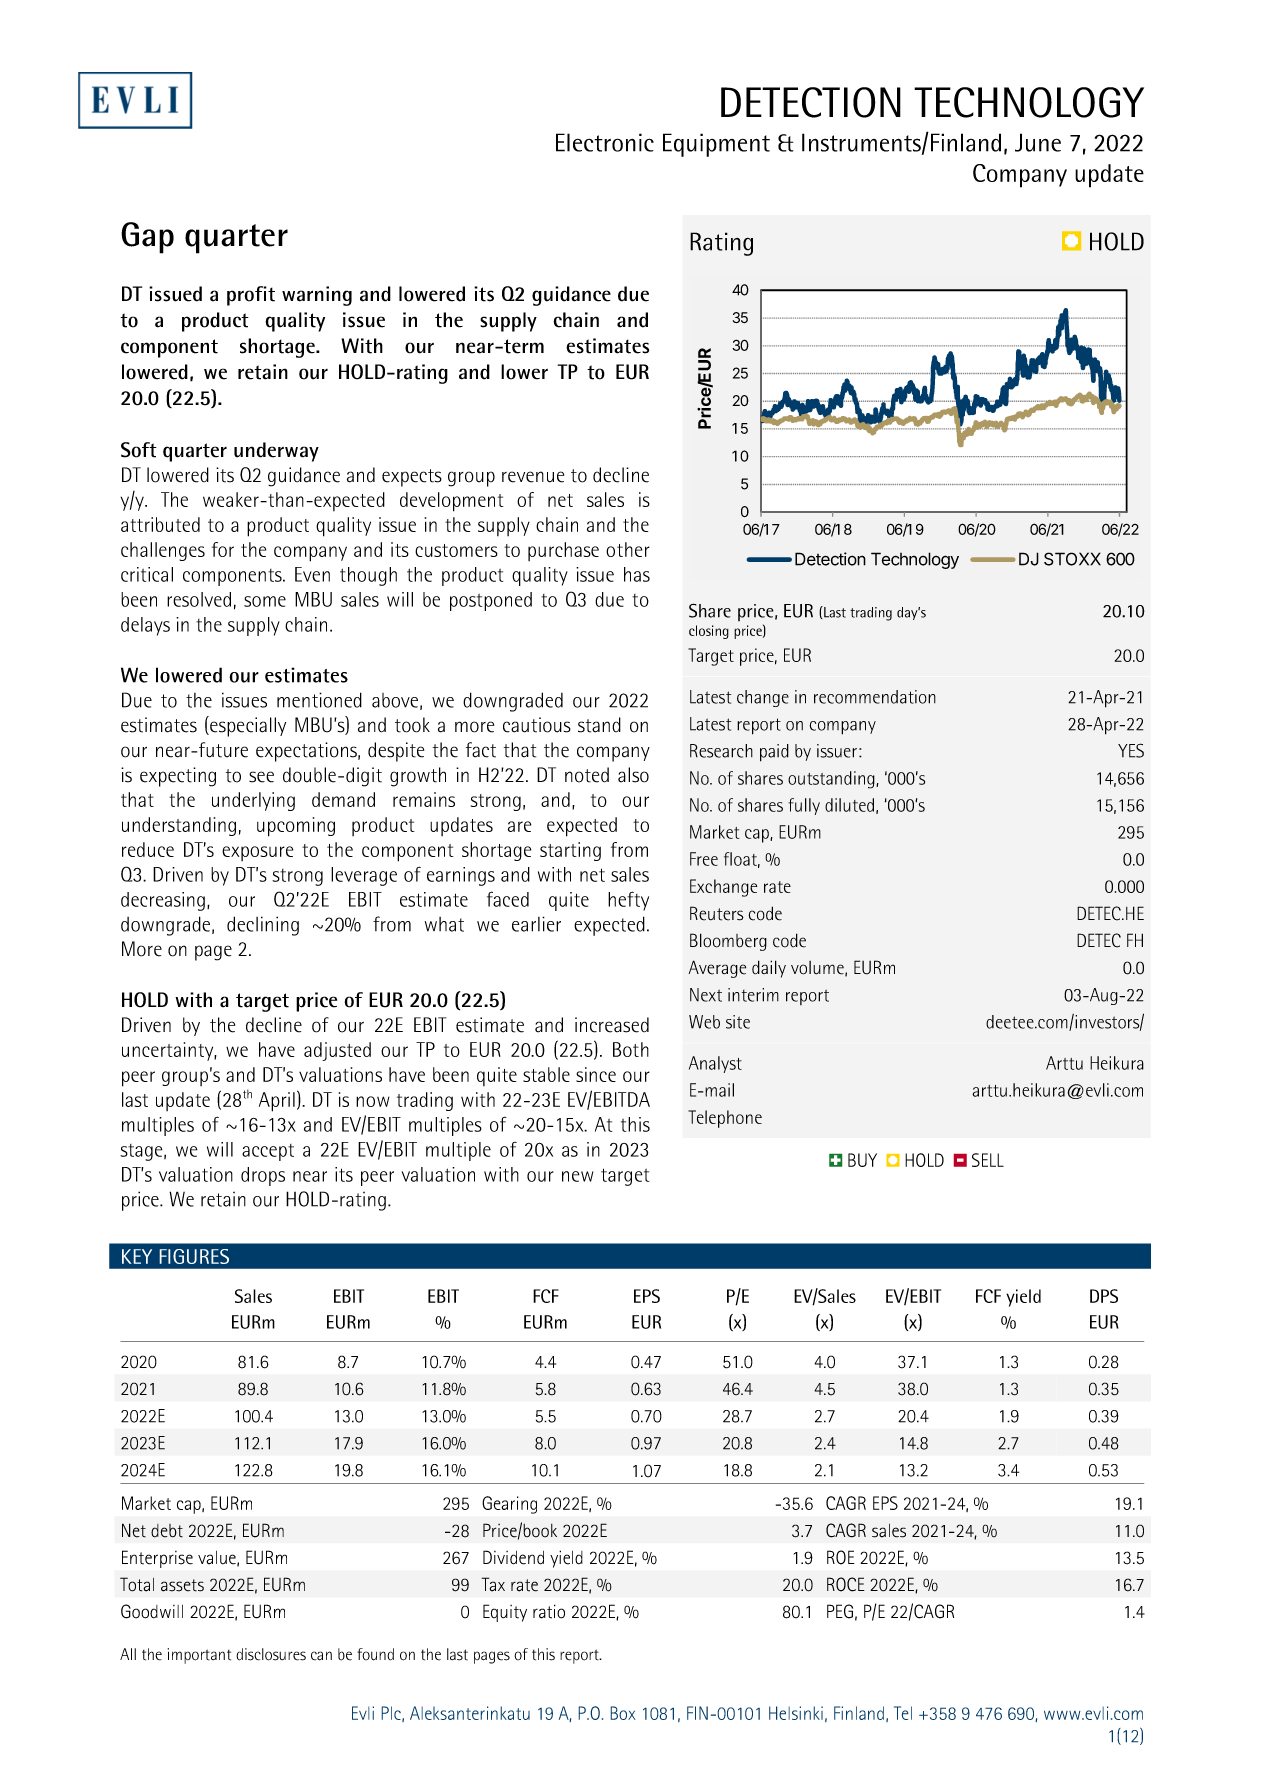 This screenshot has height=1789, width=1265. What do you see at coordinates (1038, 142) in the screenshot?
I see `June` at bounding box center [1038, 142].
